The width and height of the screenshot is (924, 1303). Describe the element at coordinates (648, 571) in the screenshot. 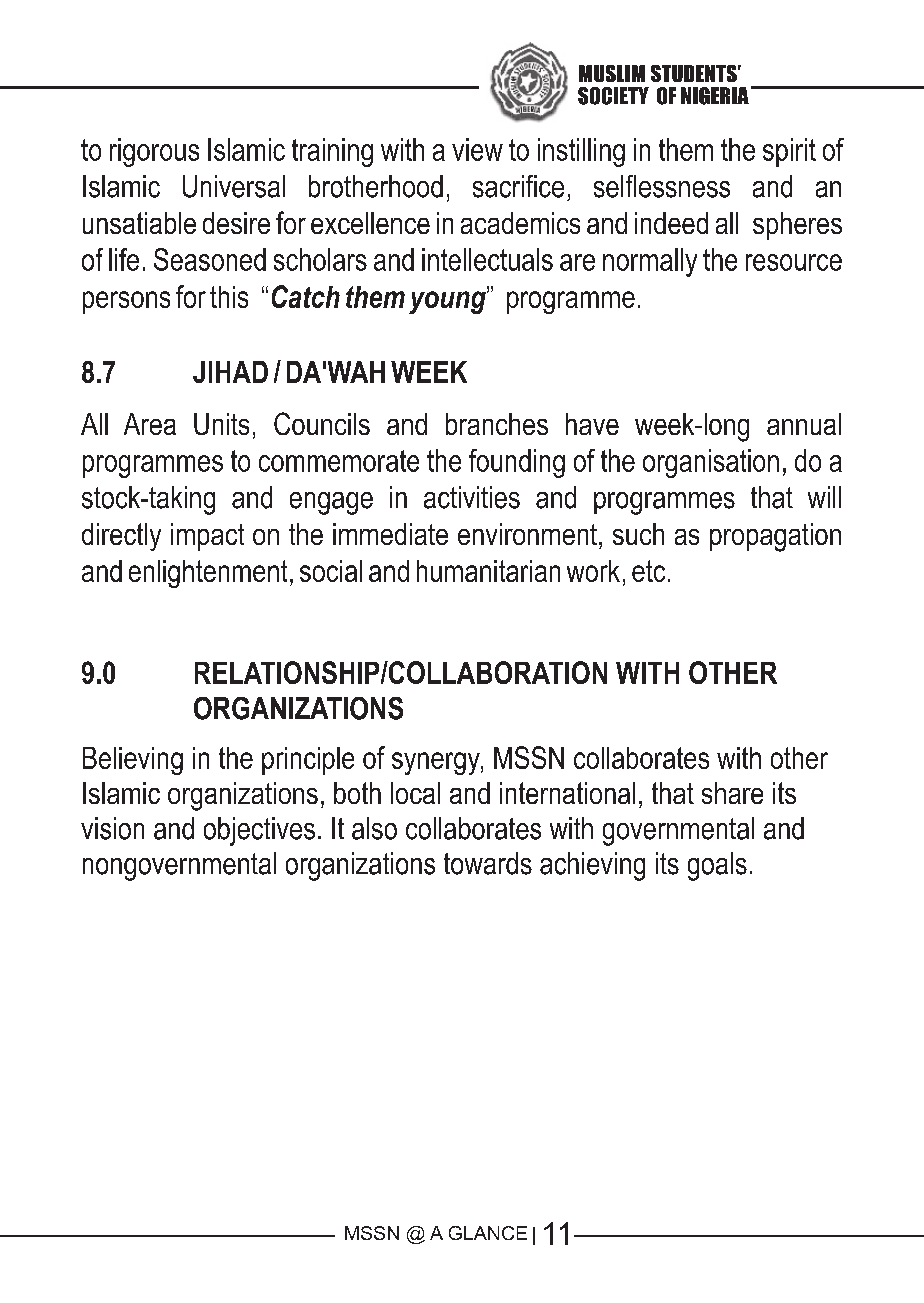

I see `etc` at that location.
